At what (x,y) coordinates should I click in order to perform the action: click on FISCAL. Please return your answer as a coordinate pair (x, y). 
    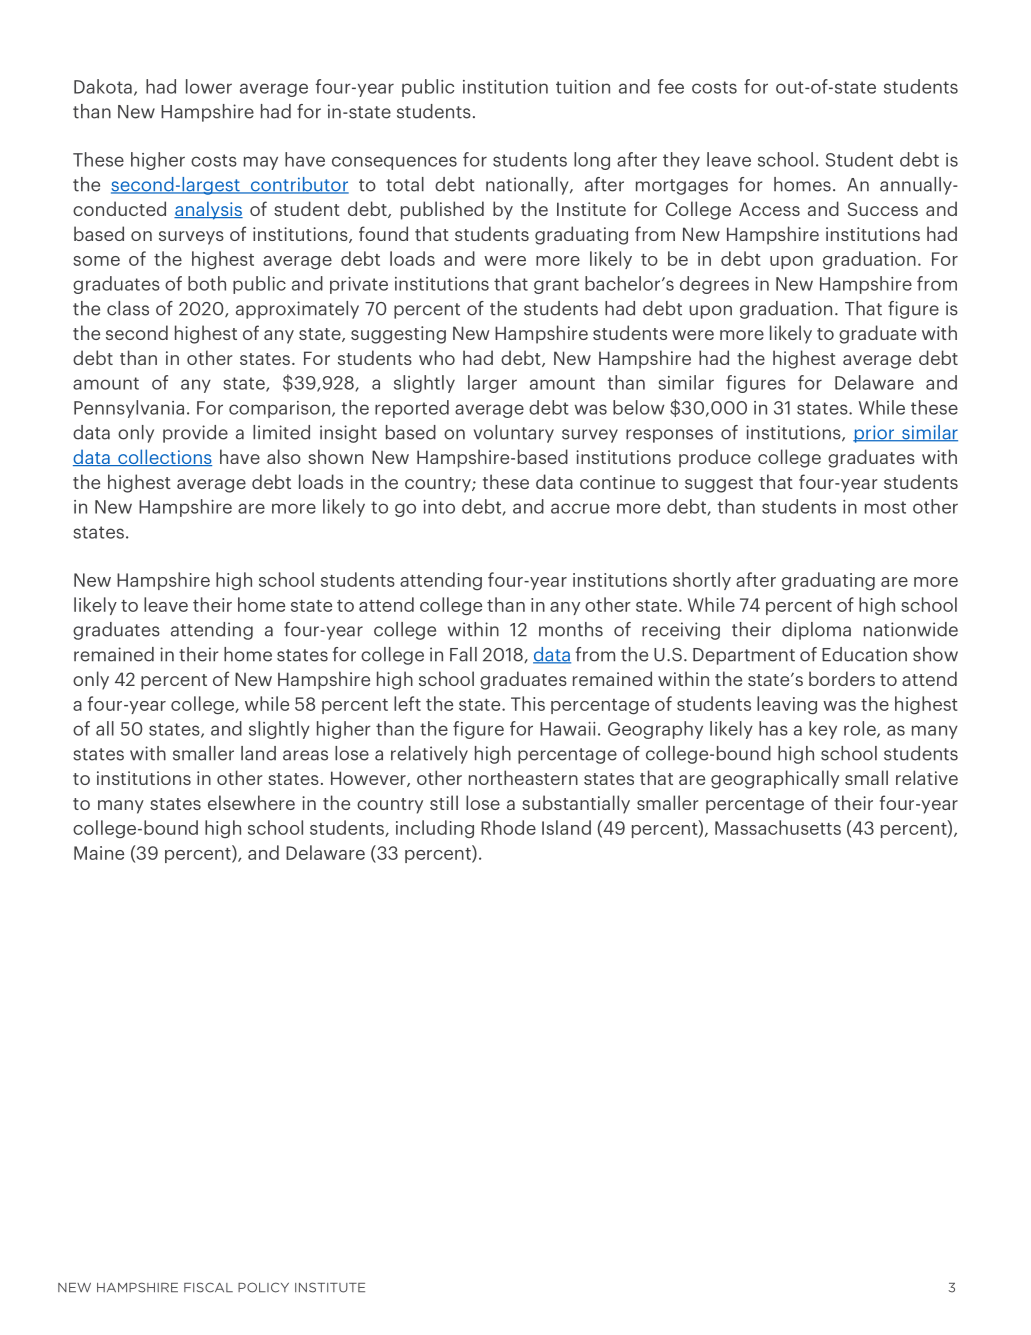
    Looking at the image, I should click on (208, 1287).
